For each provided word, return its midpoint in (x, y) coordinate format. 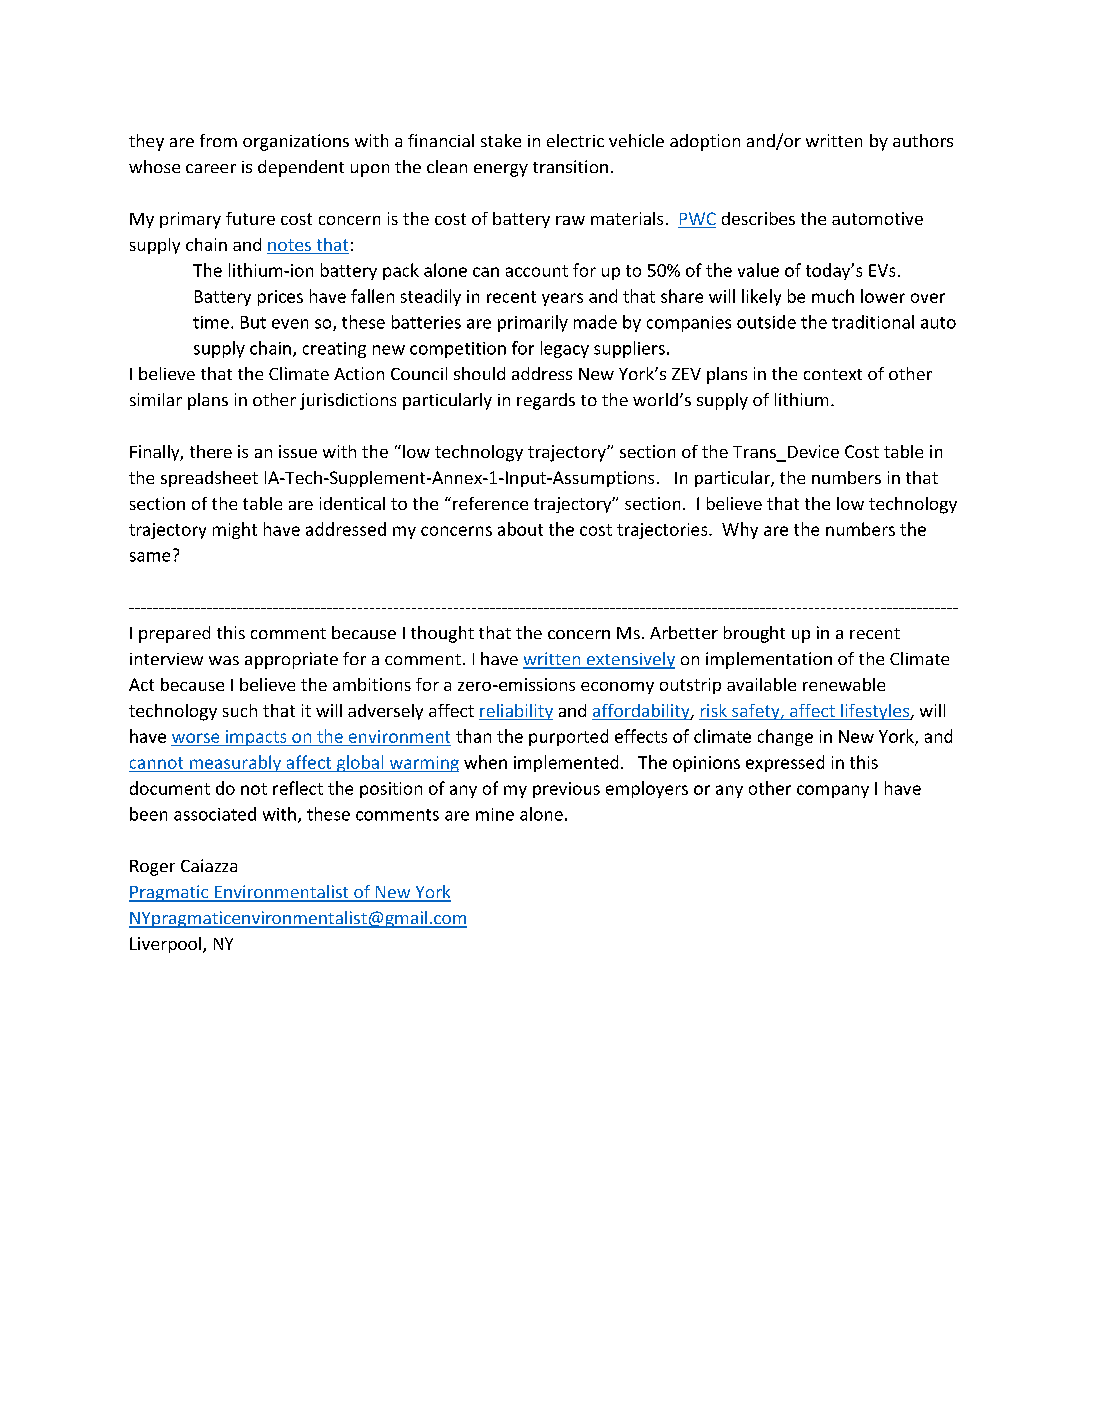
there (211, 451)
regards (546, 401)
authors (923, 140)
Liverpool (167, 945)
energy (501, 170)
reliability (516, 712)
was (224, 660)
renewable (844, 684)
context (833, 374)
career (211, 168)
